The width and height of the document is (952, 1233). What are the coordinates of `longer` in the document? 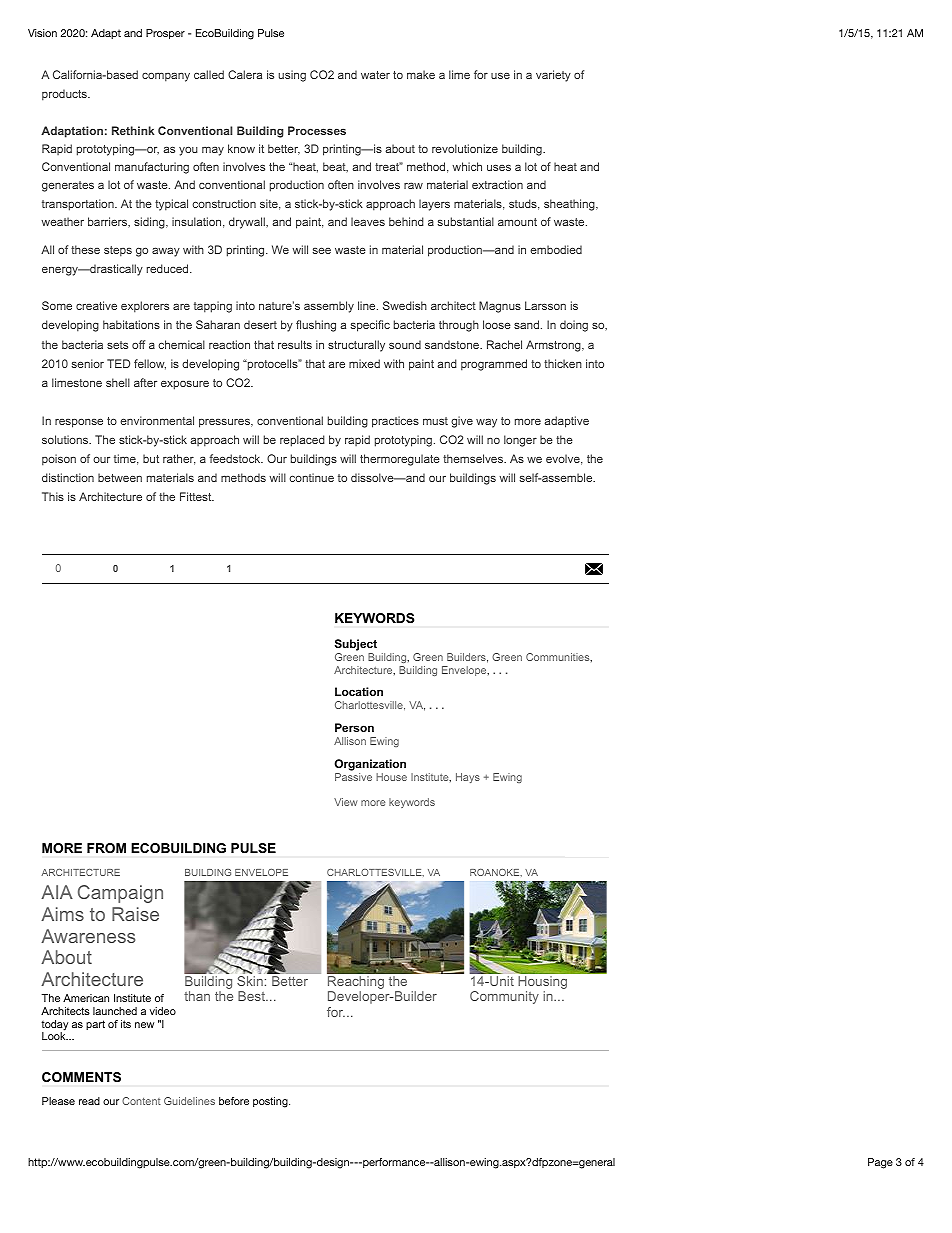 It's located at (520, 441).
